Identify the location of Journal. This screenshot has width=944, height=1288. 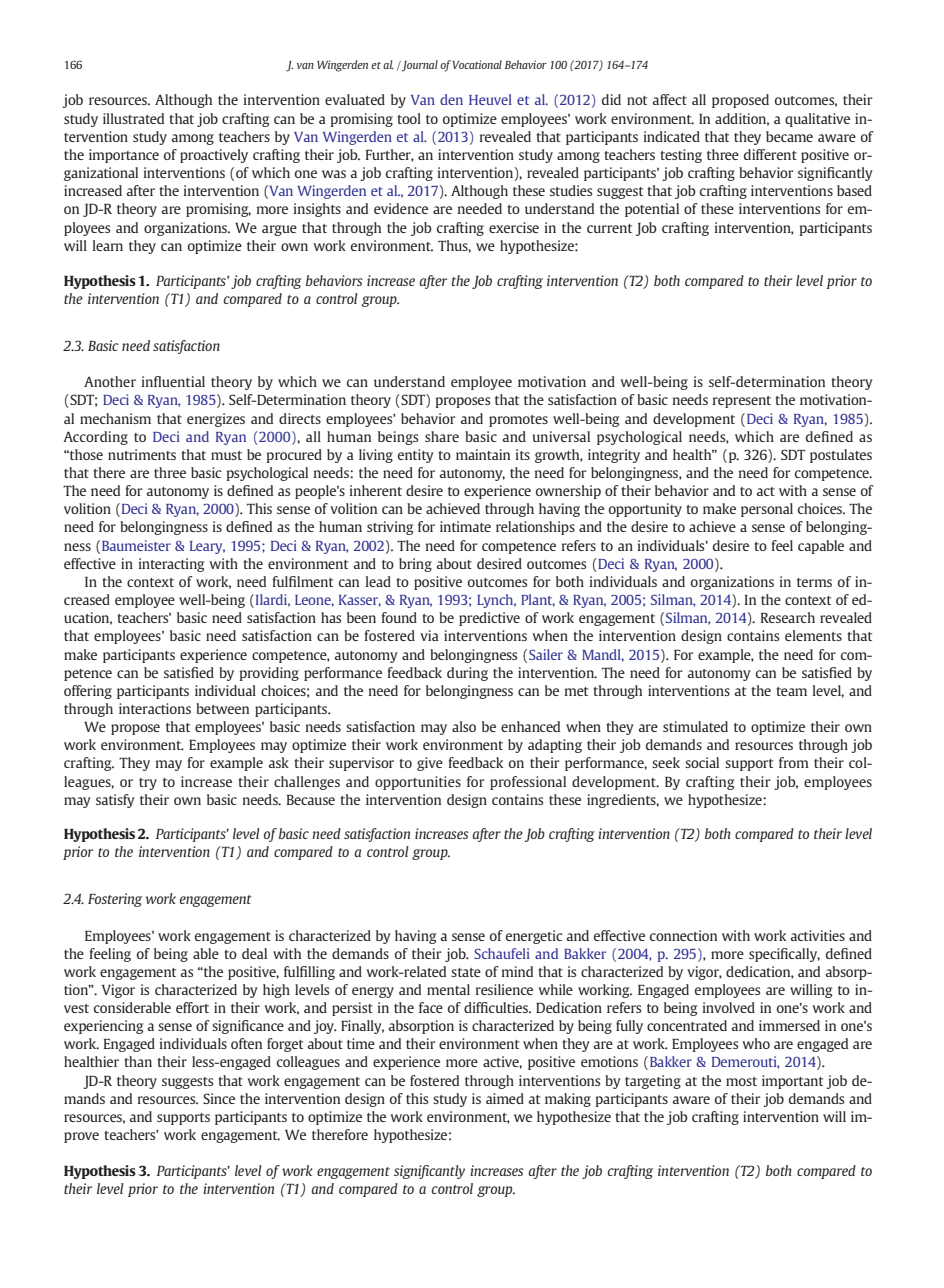
(419, 66).
